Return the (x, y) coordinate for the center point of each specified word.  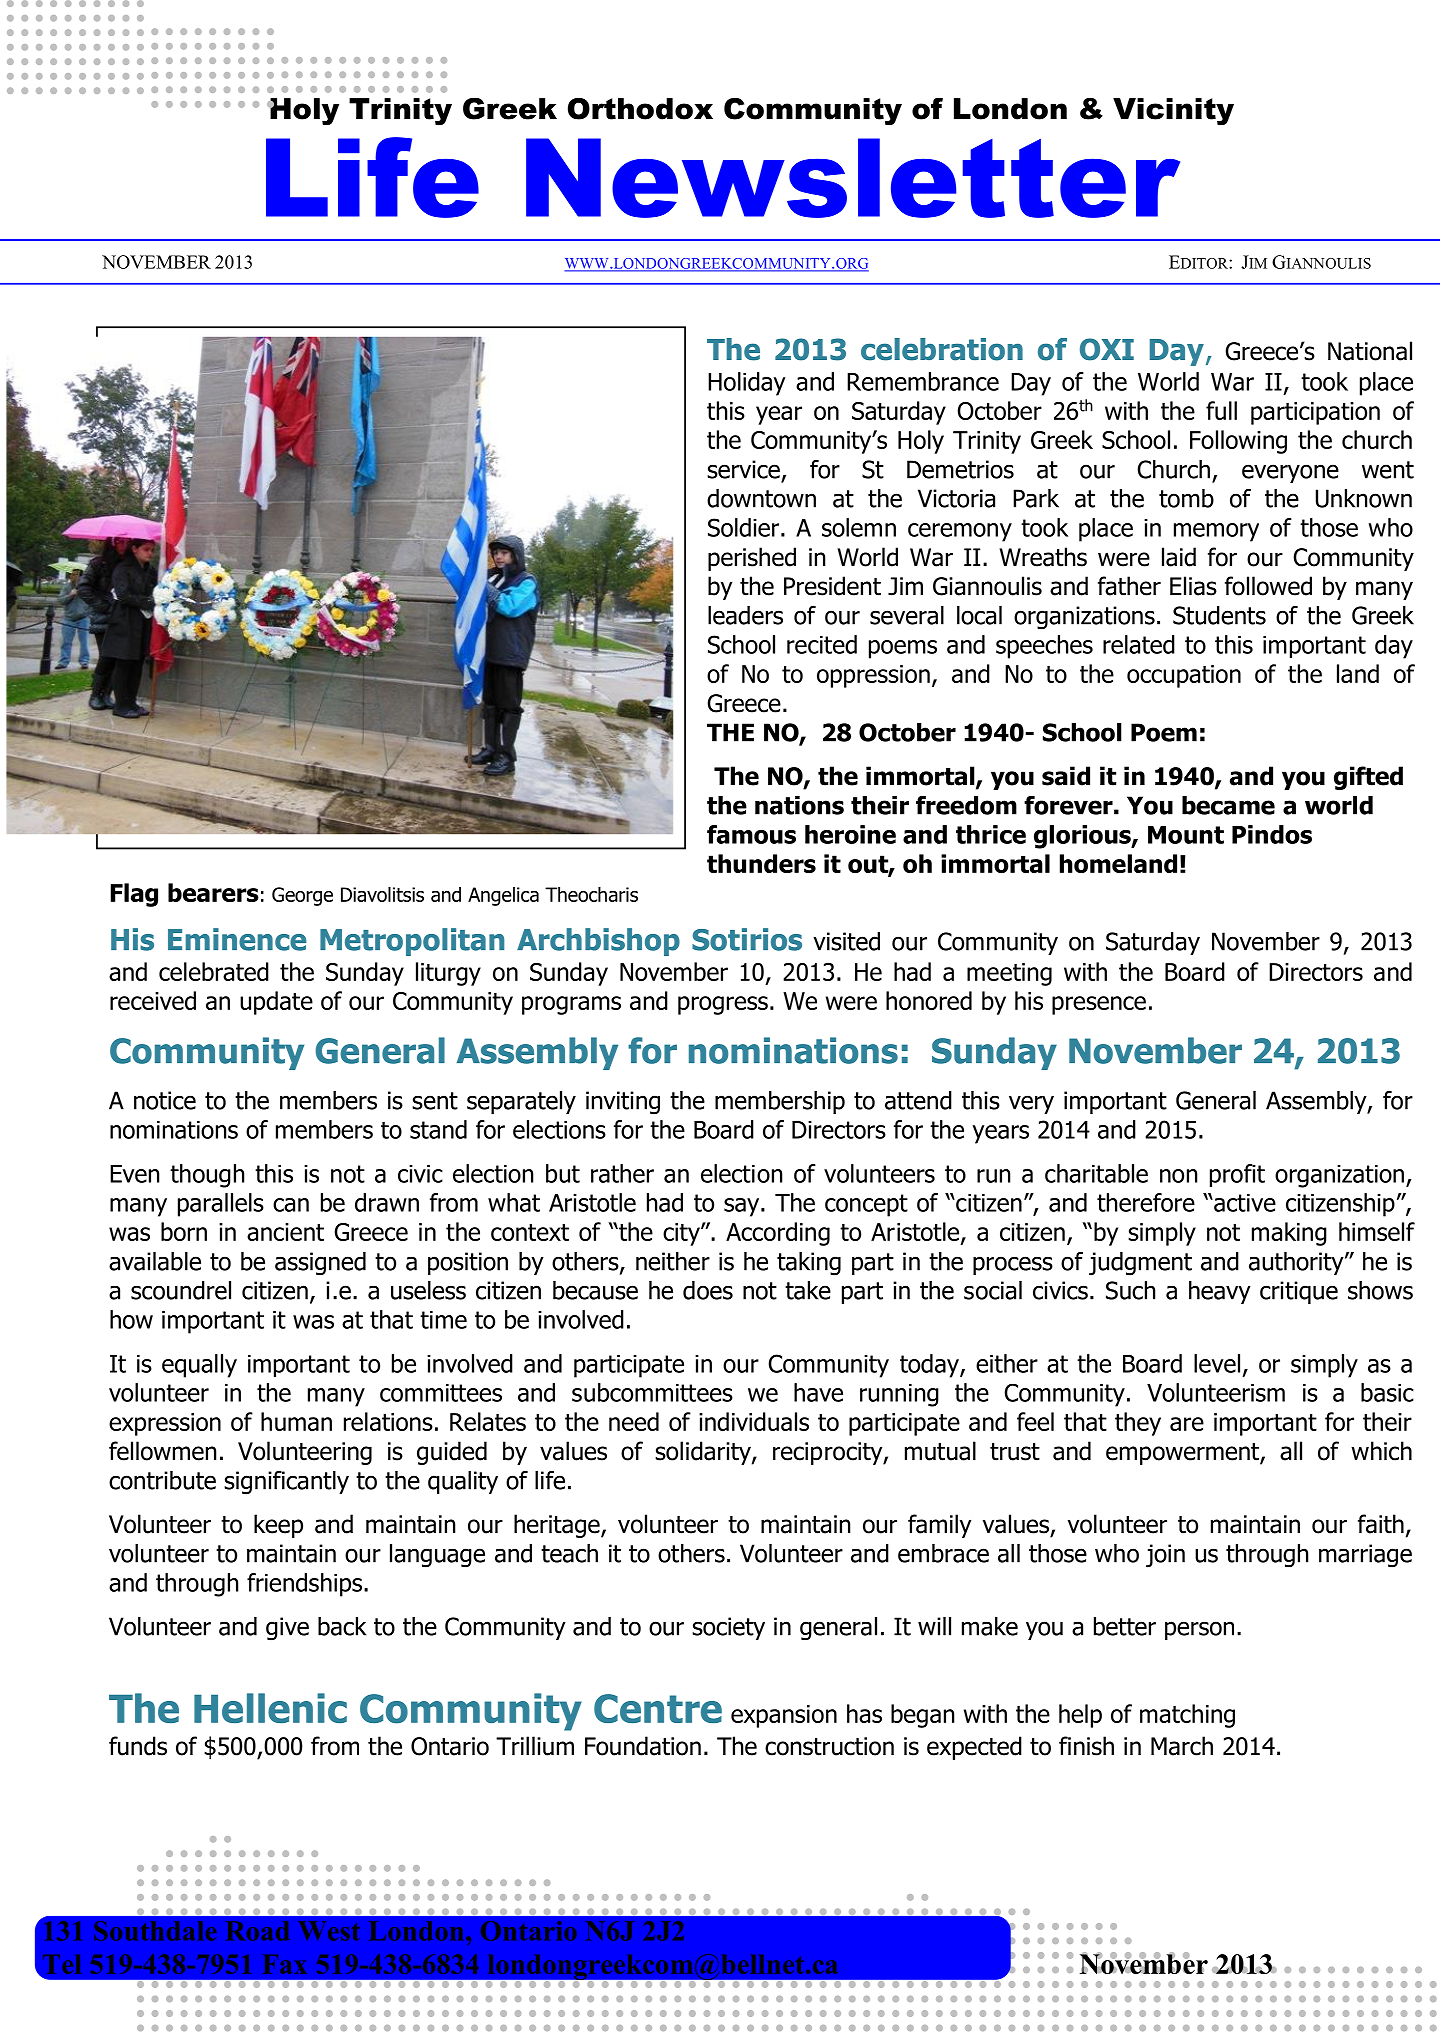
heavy (1220, 1292)
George (302, 896)
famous (751, 834)
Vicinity (1173, 111)
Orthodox (640, 109)
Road (258, 1931)
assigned (320, 1264)
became (1228, 805)
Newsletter (853, 178)
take (808, 1290)
